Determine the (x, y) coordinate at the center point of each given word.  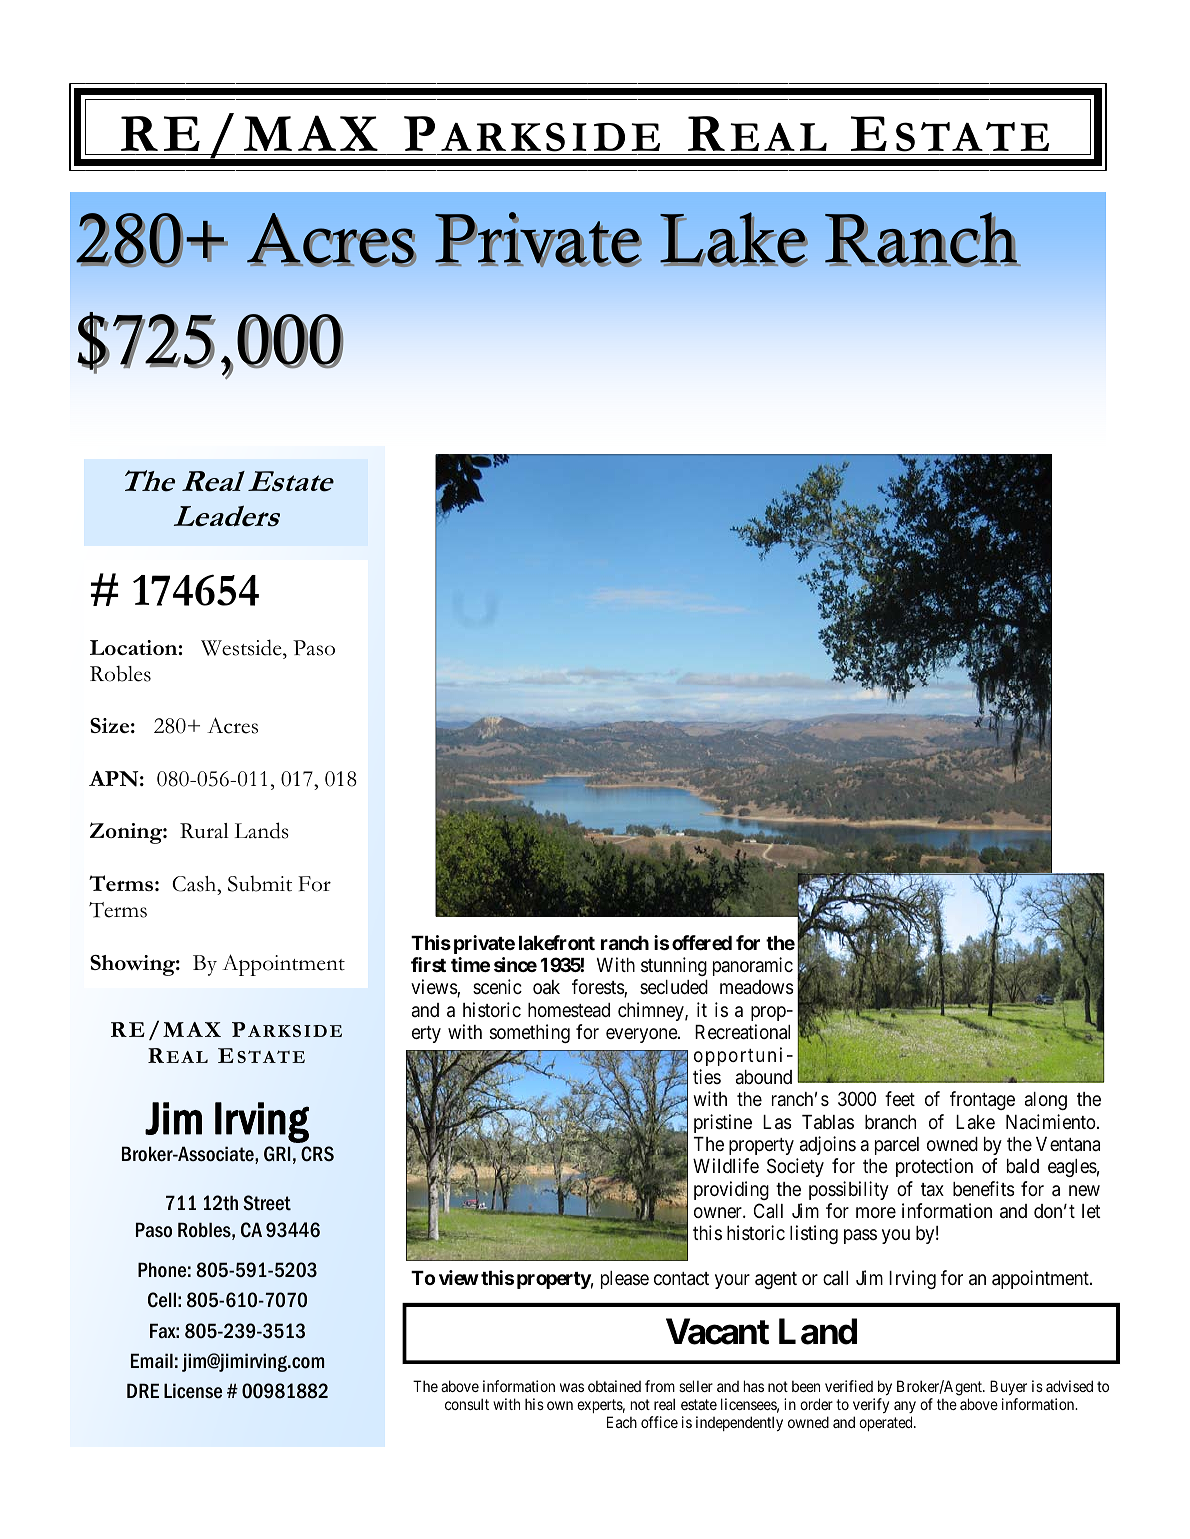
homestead (569, 1010)
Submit (260, 884)
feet (900, 1098)
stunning (674, 966)
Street (267, 1203)
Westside (242, 647)
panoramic (753, 966)
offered (702, 942)
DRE (143, 1390)
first (428, 964)
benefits (983, 1188)
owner (719, 1212)
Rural (204, 831)
